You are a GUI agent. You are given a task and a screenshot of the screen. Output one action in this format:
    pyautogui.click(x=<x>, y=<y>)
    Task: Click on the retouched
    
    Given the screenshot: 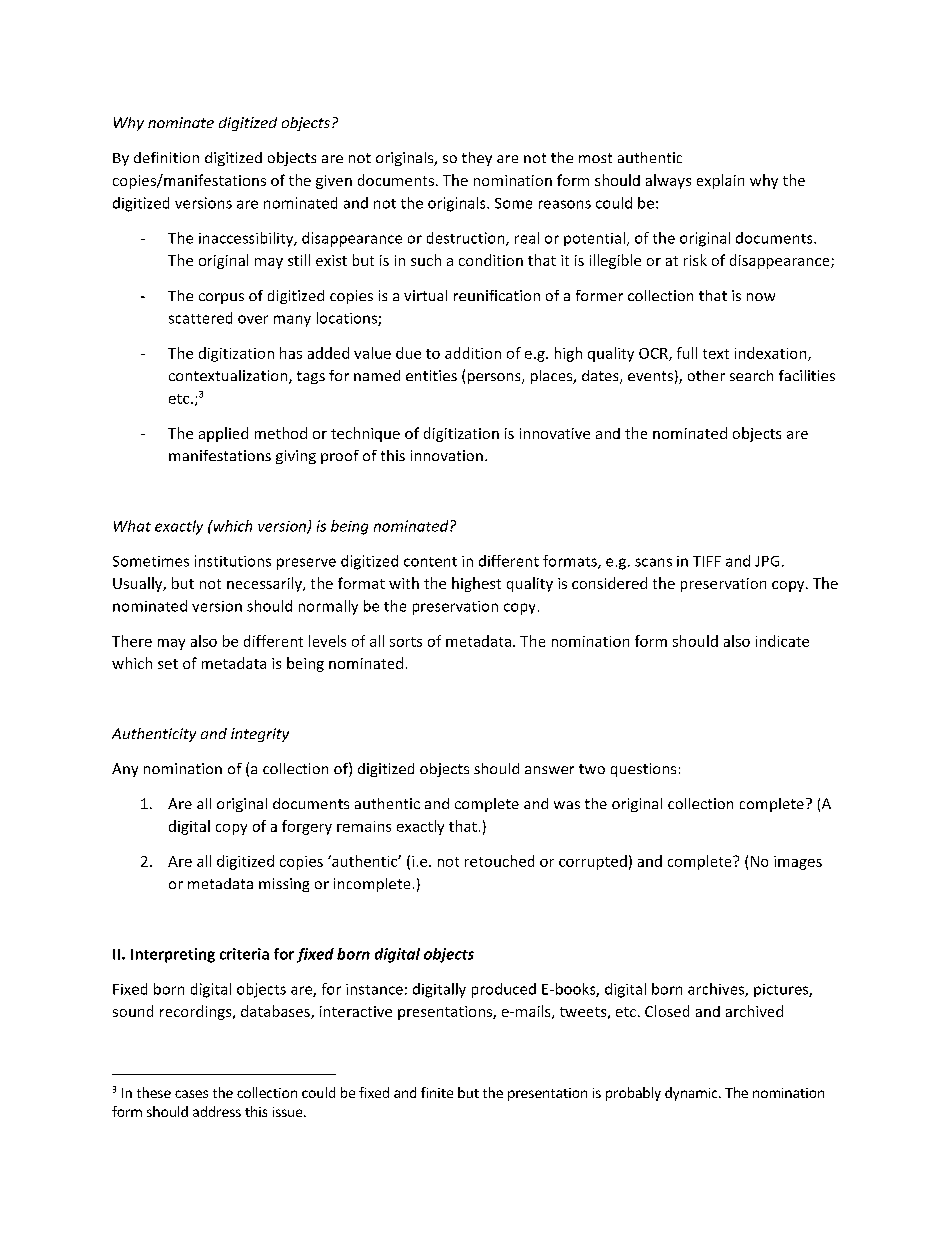 What is the action you would take?
    pyautogui.click(x=499, y=861)
